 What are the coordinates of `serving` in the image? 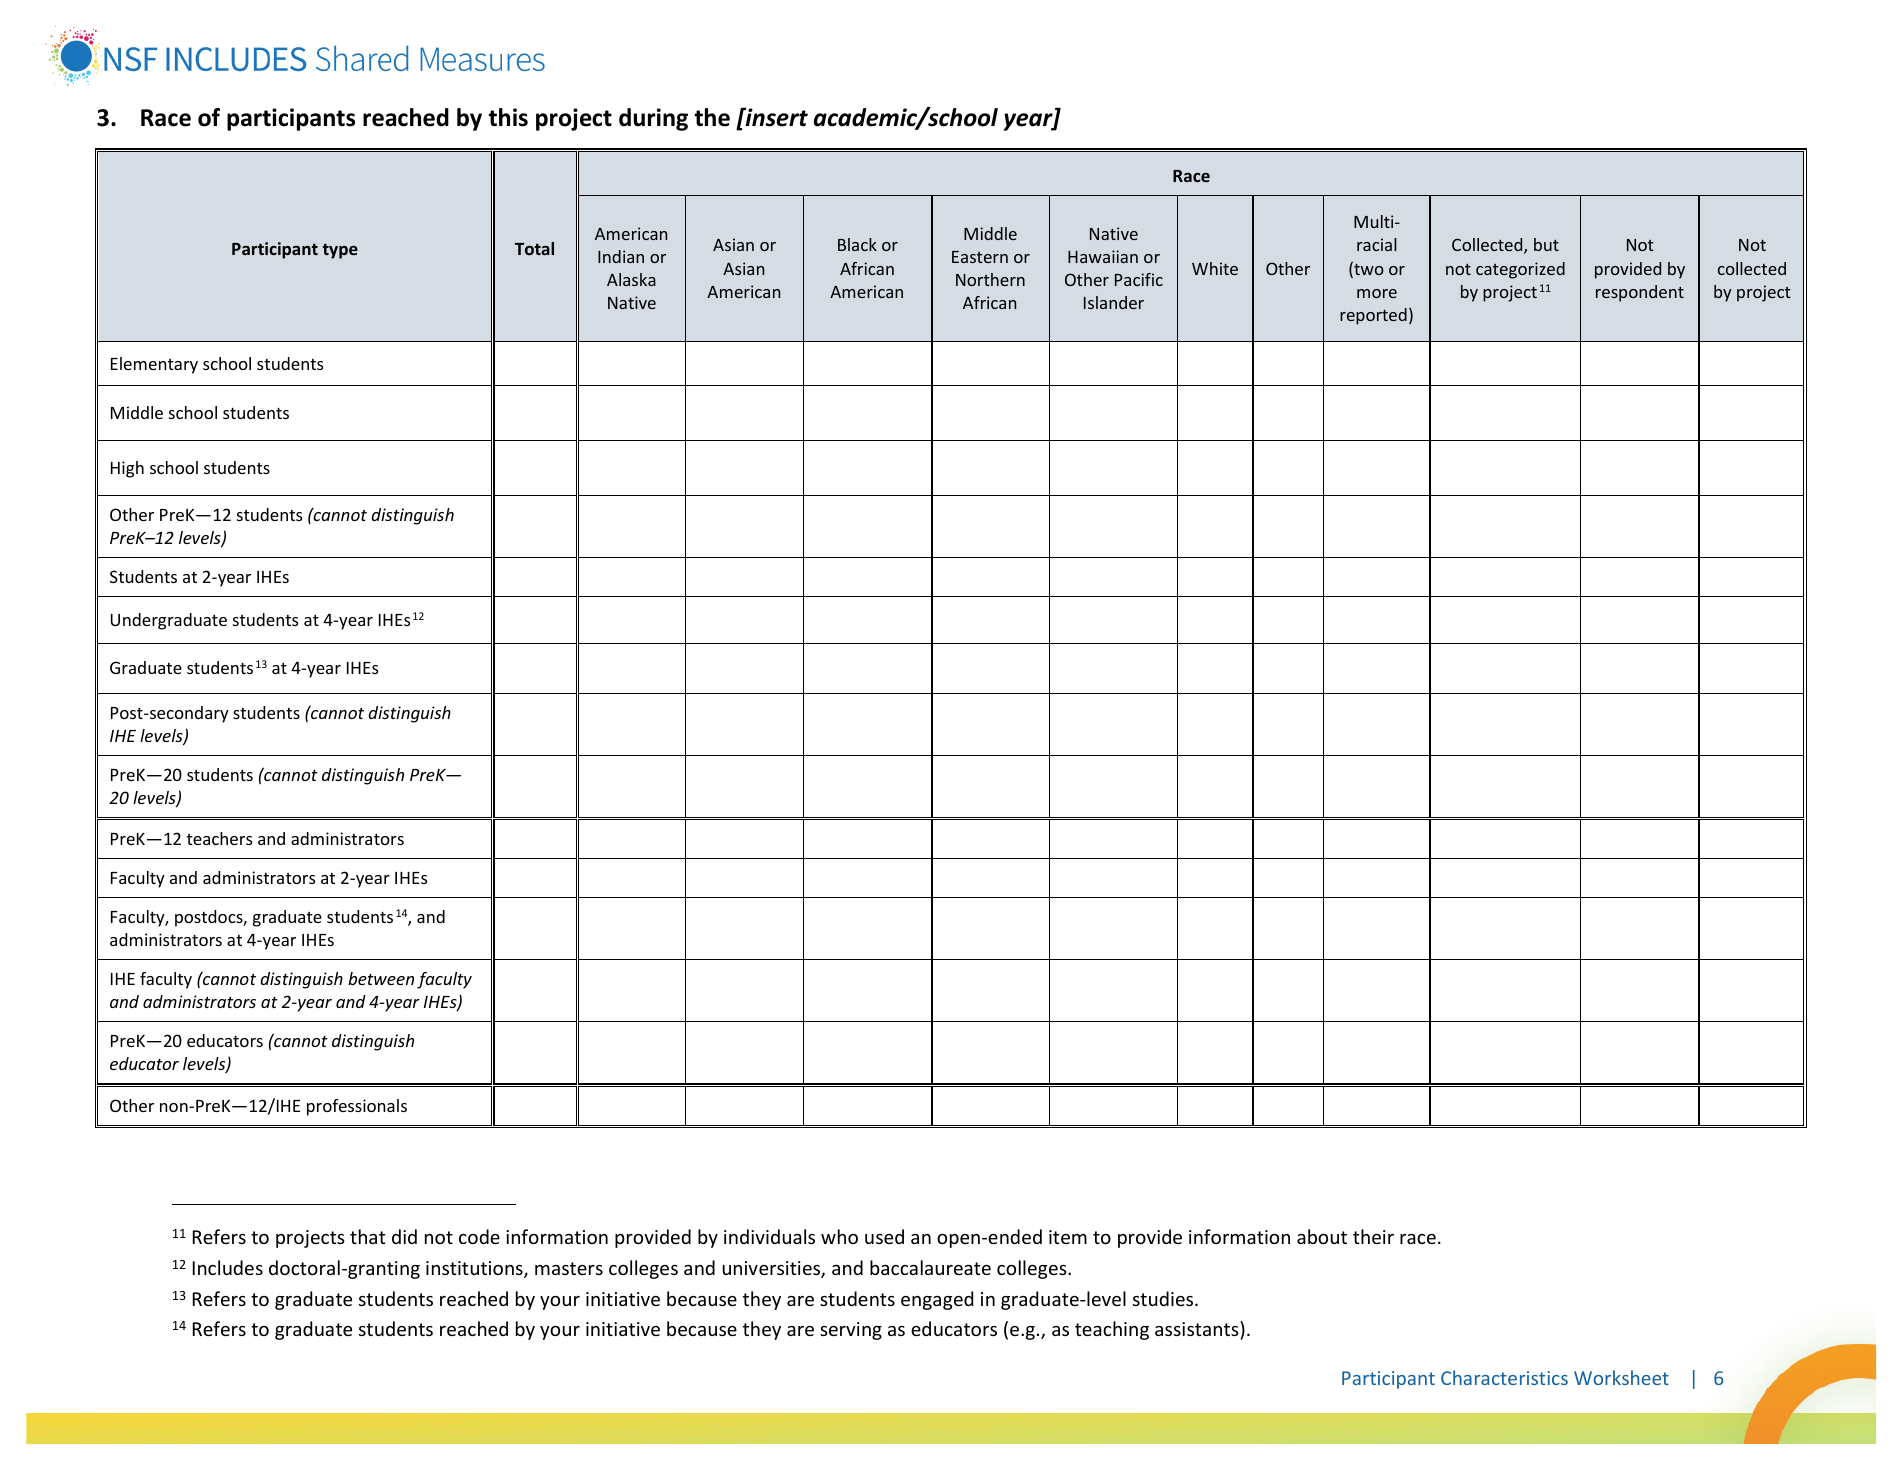 It's located at (851, 1331).
